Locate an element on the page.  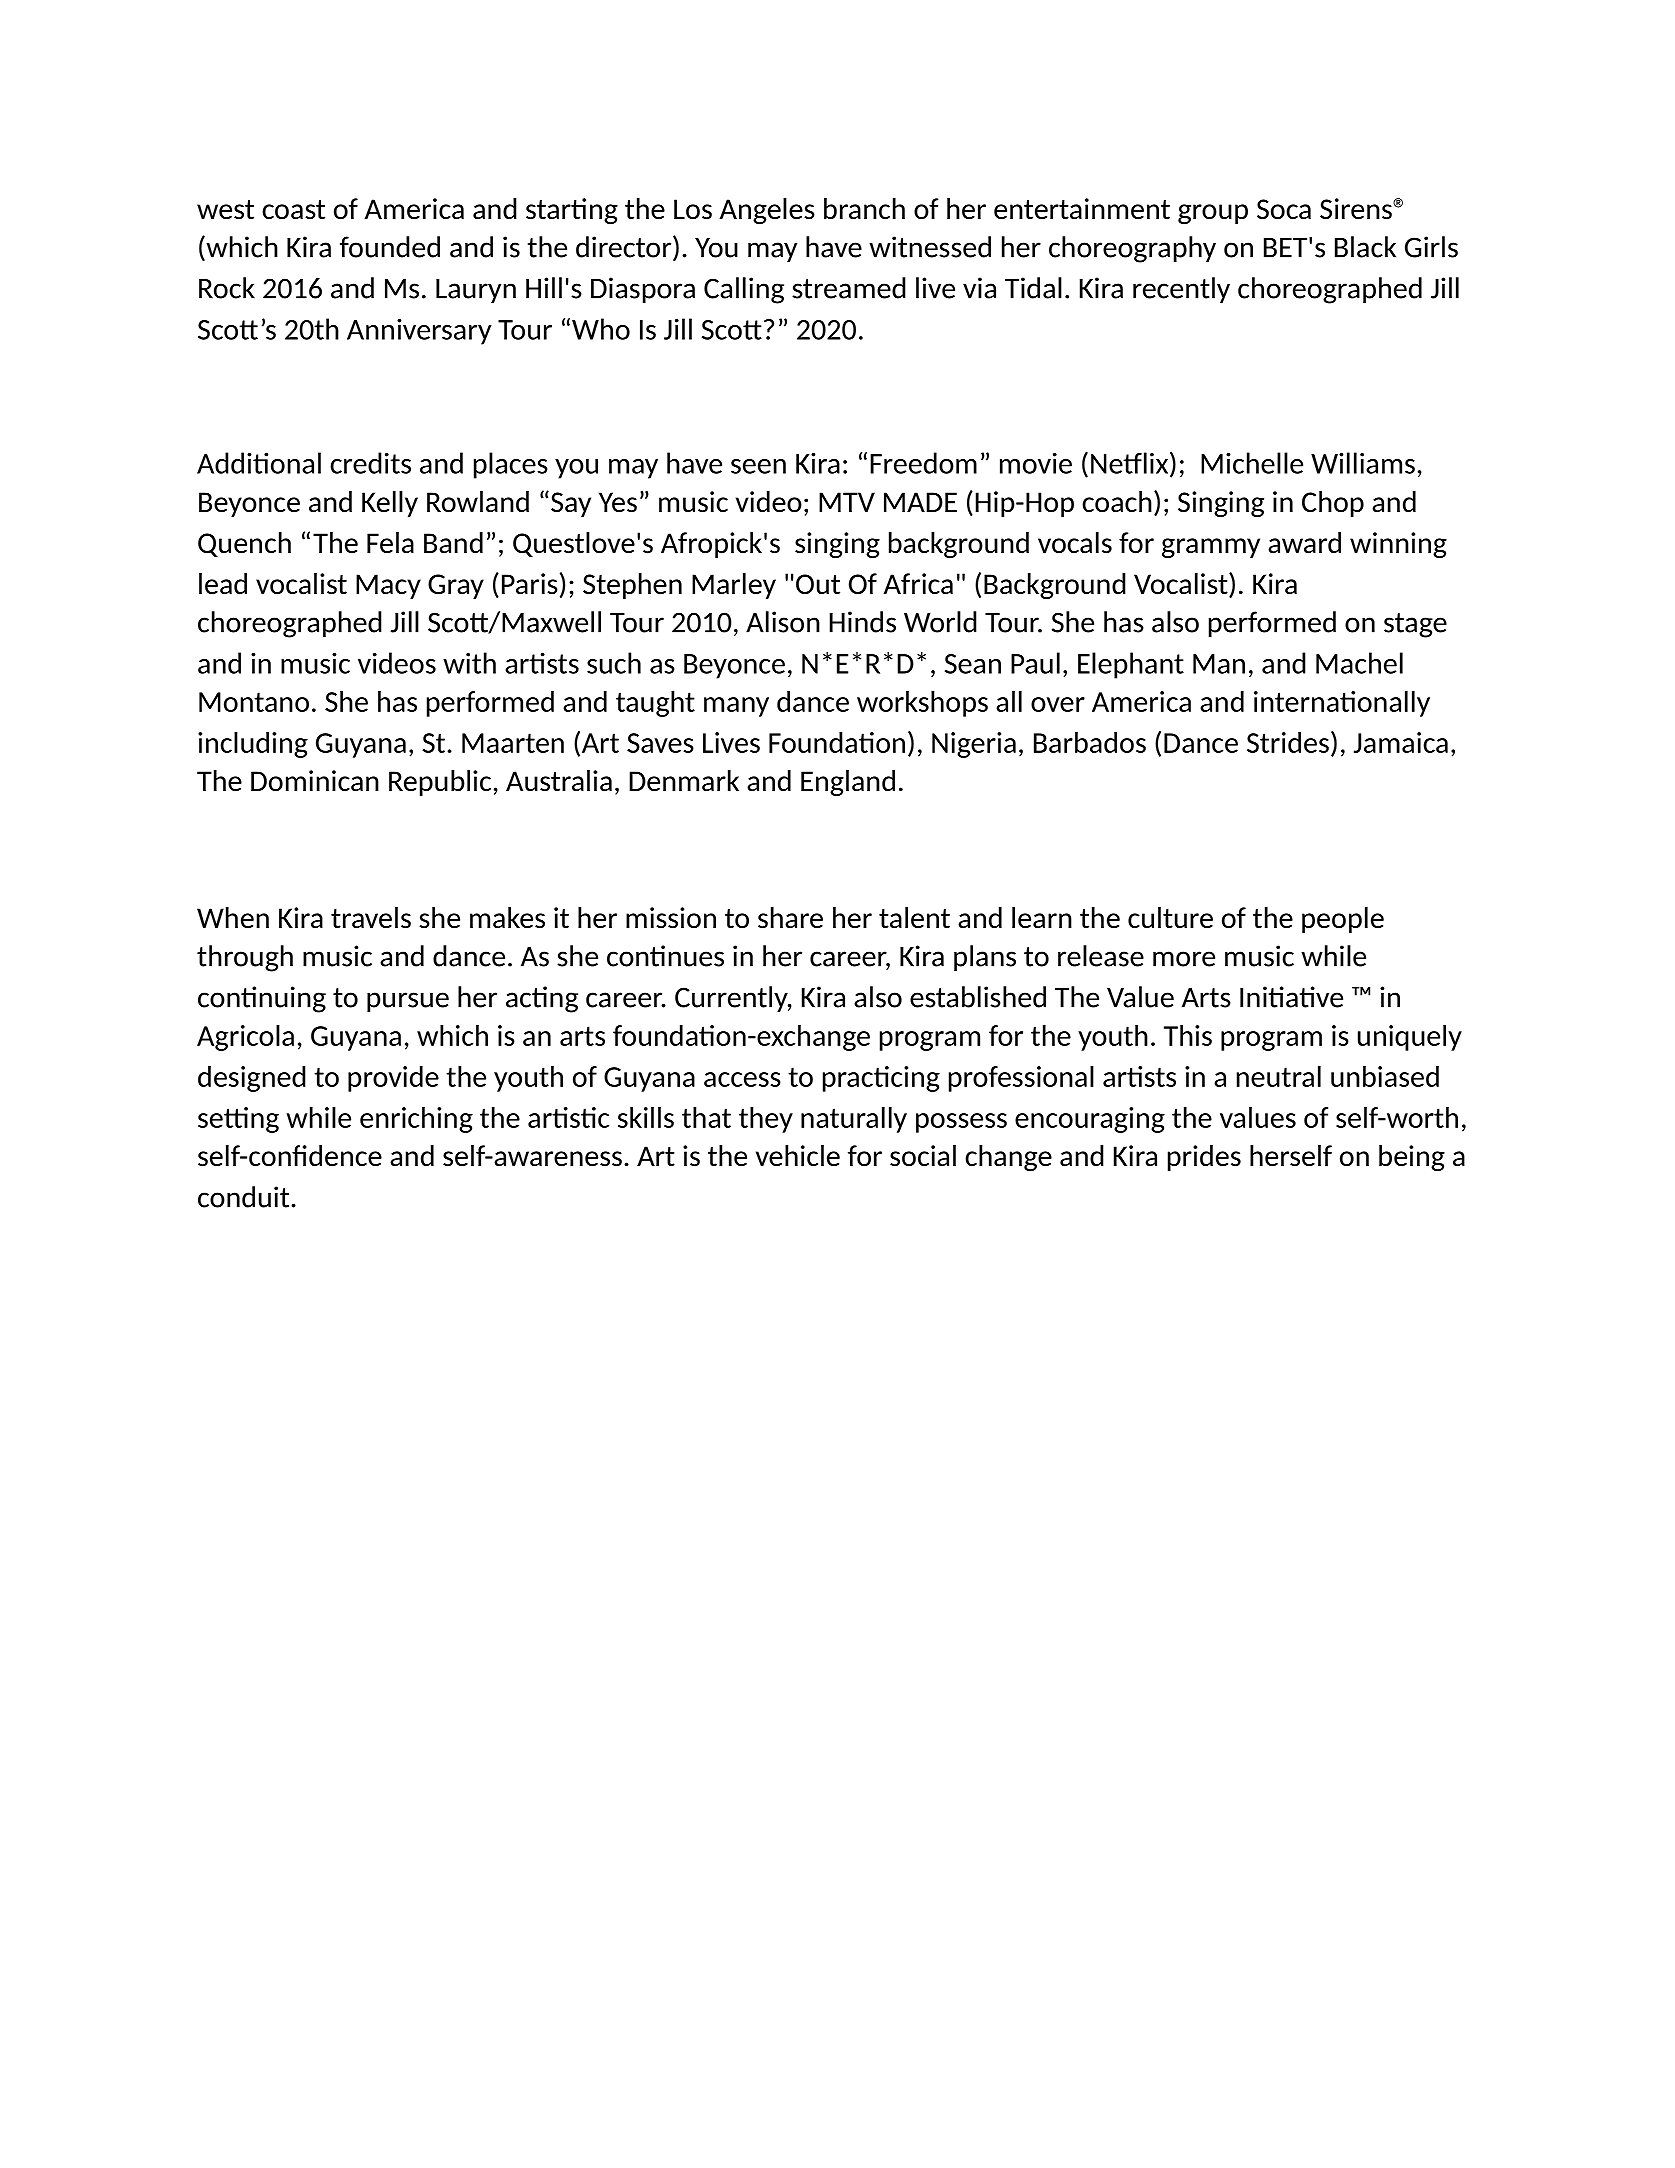
Montano is located at coordinates (254, 702).
